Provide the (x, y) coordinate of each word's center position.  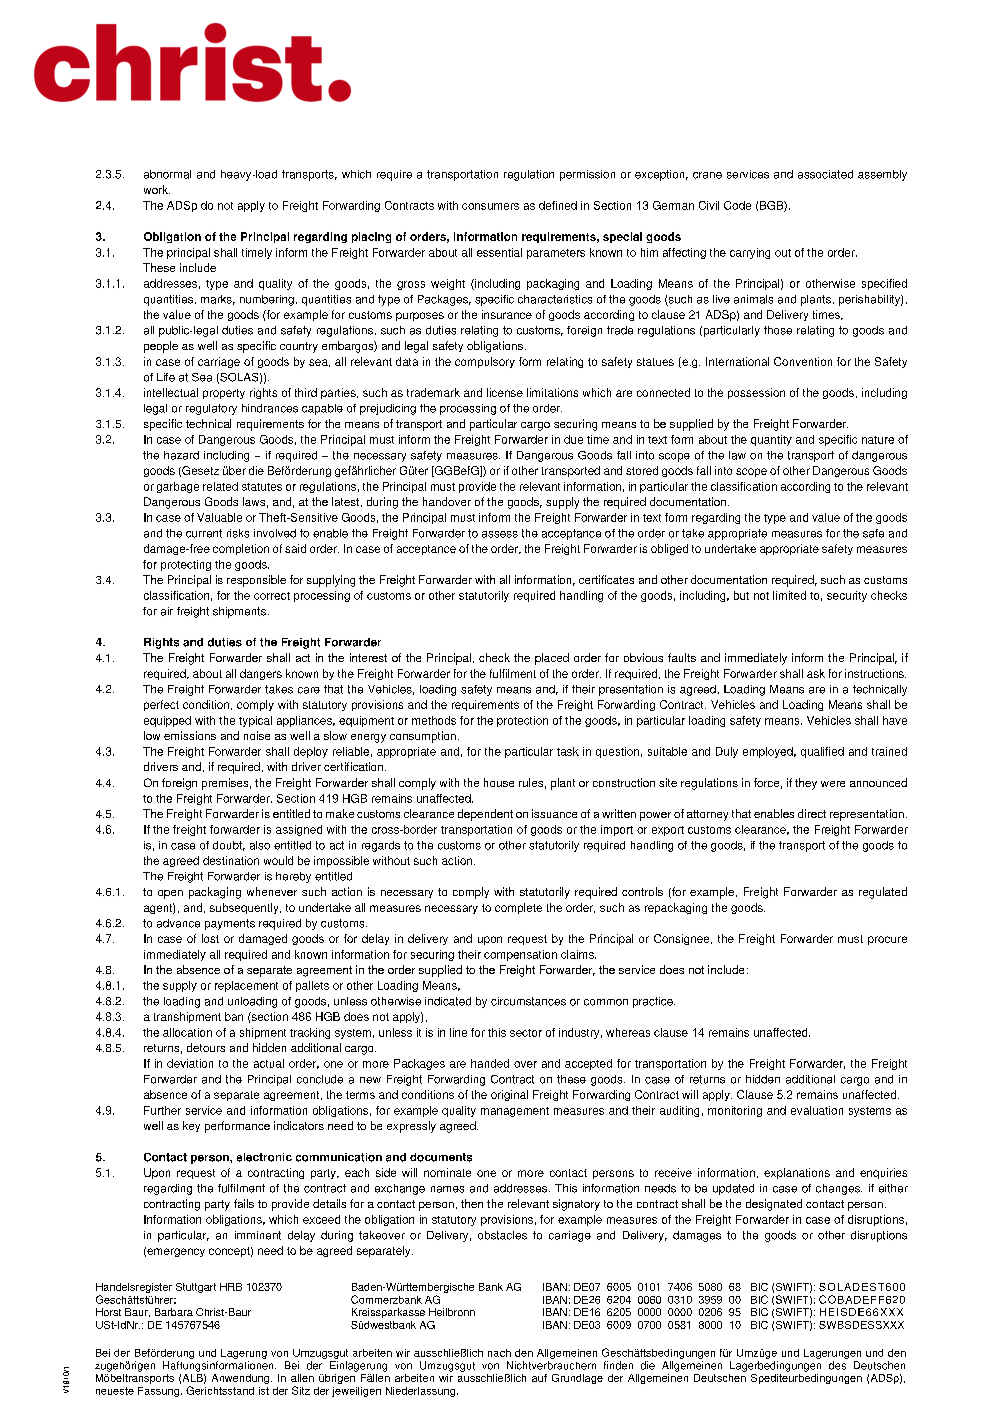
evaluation (817, 1110)
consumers (490, 206)
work (157, 189)
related (220, 486)
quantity (771, 440)
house (499, 782)
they (806, 784)
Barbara (174, 1312)
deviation (190, 1063)
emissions (190, 735)
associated (825, 174)
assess (500, 534)
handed (490, 1063)
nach (499, 1353)
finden (618, 1365)
